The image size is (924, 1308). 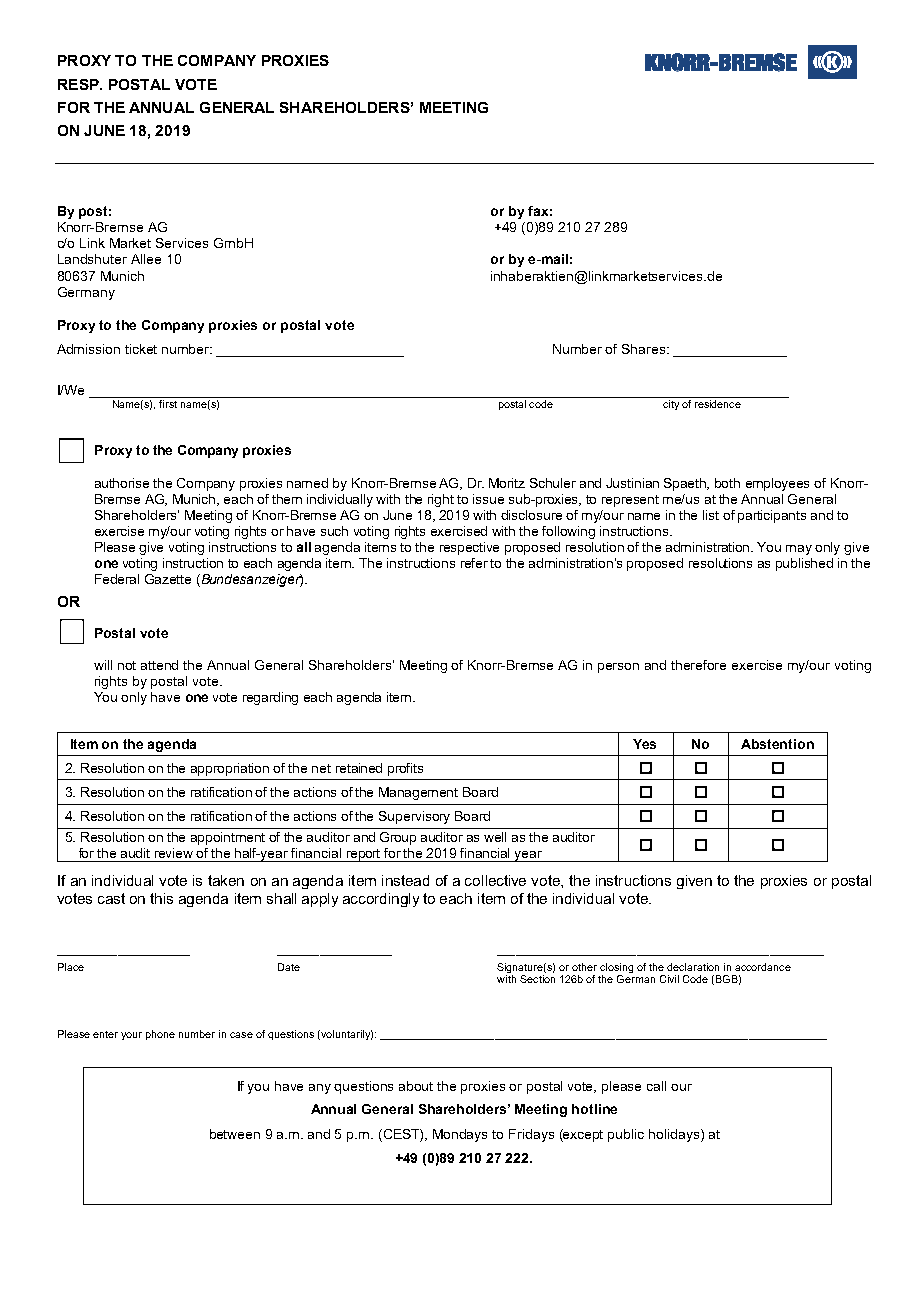 What do you see at coordinates (161, 898) in the image?
I see `this` at bounding box center [161, 898].
